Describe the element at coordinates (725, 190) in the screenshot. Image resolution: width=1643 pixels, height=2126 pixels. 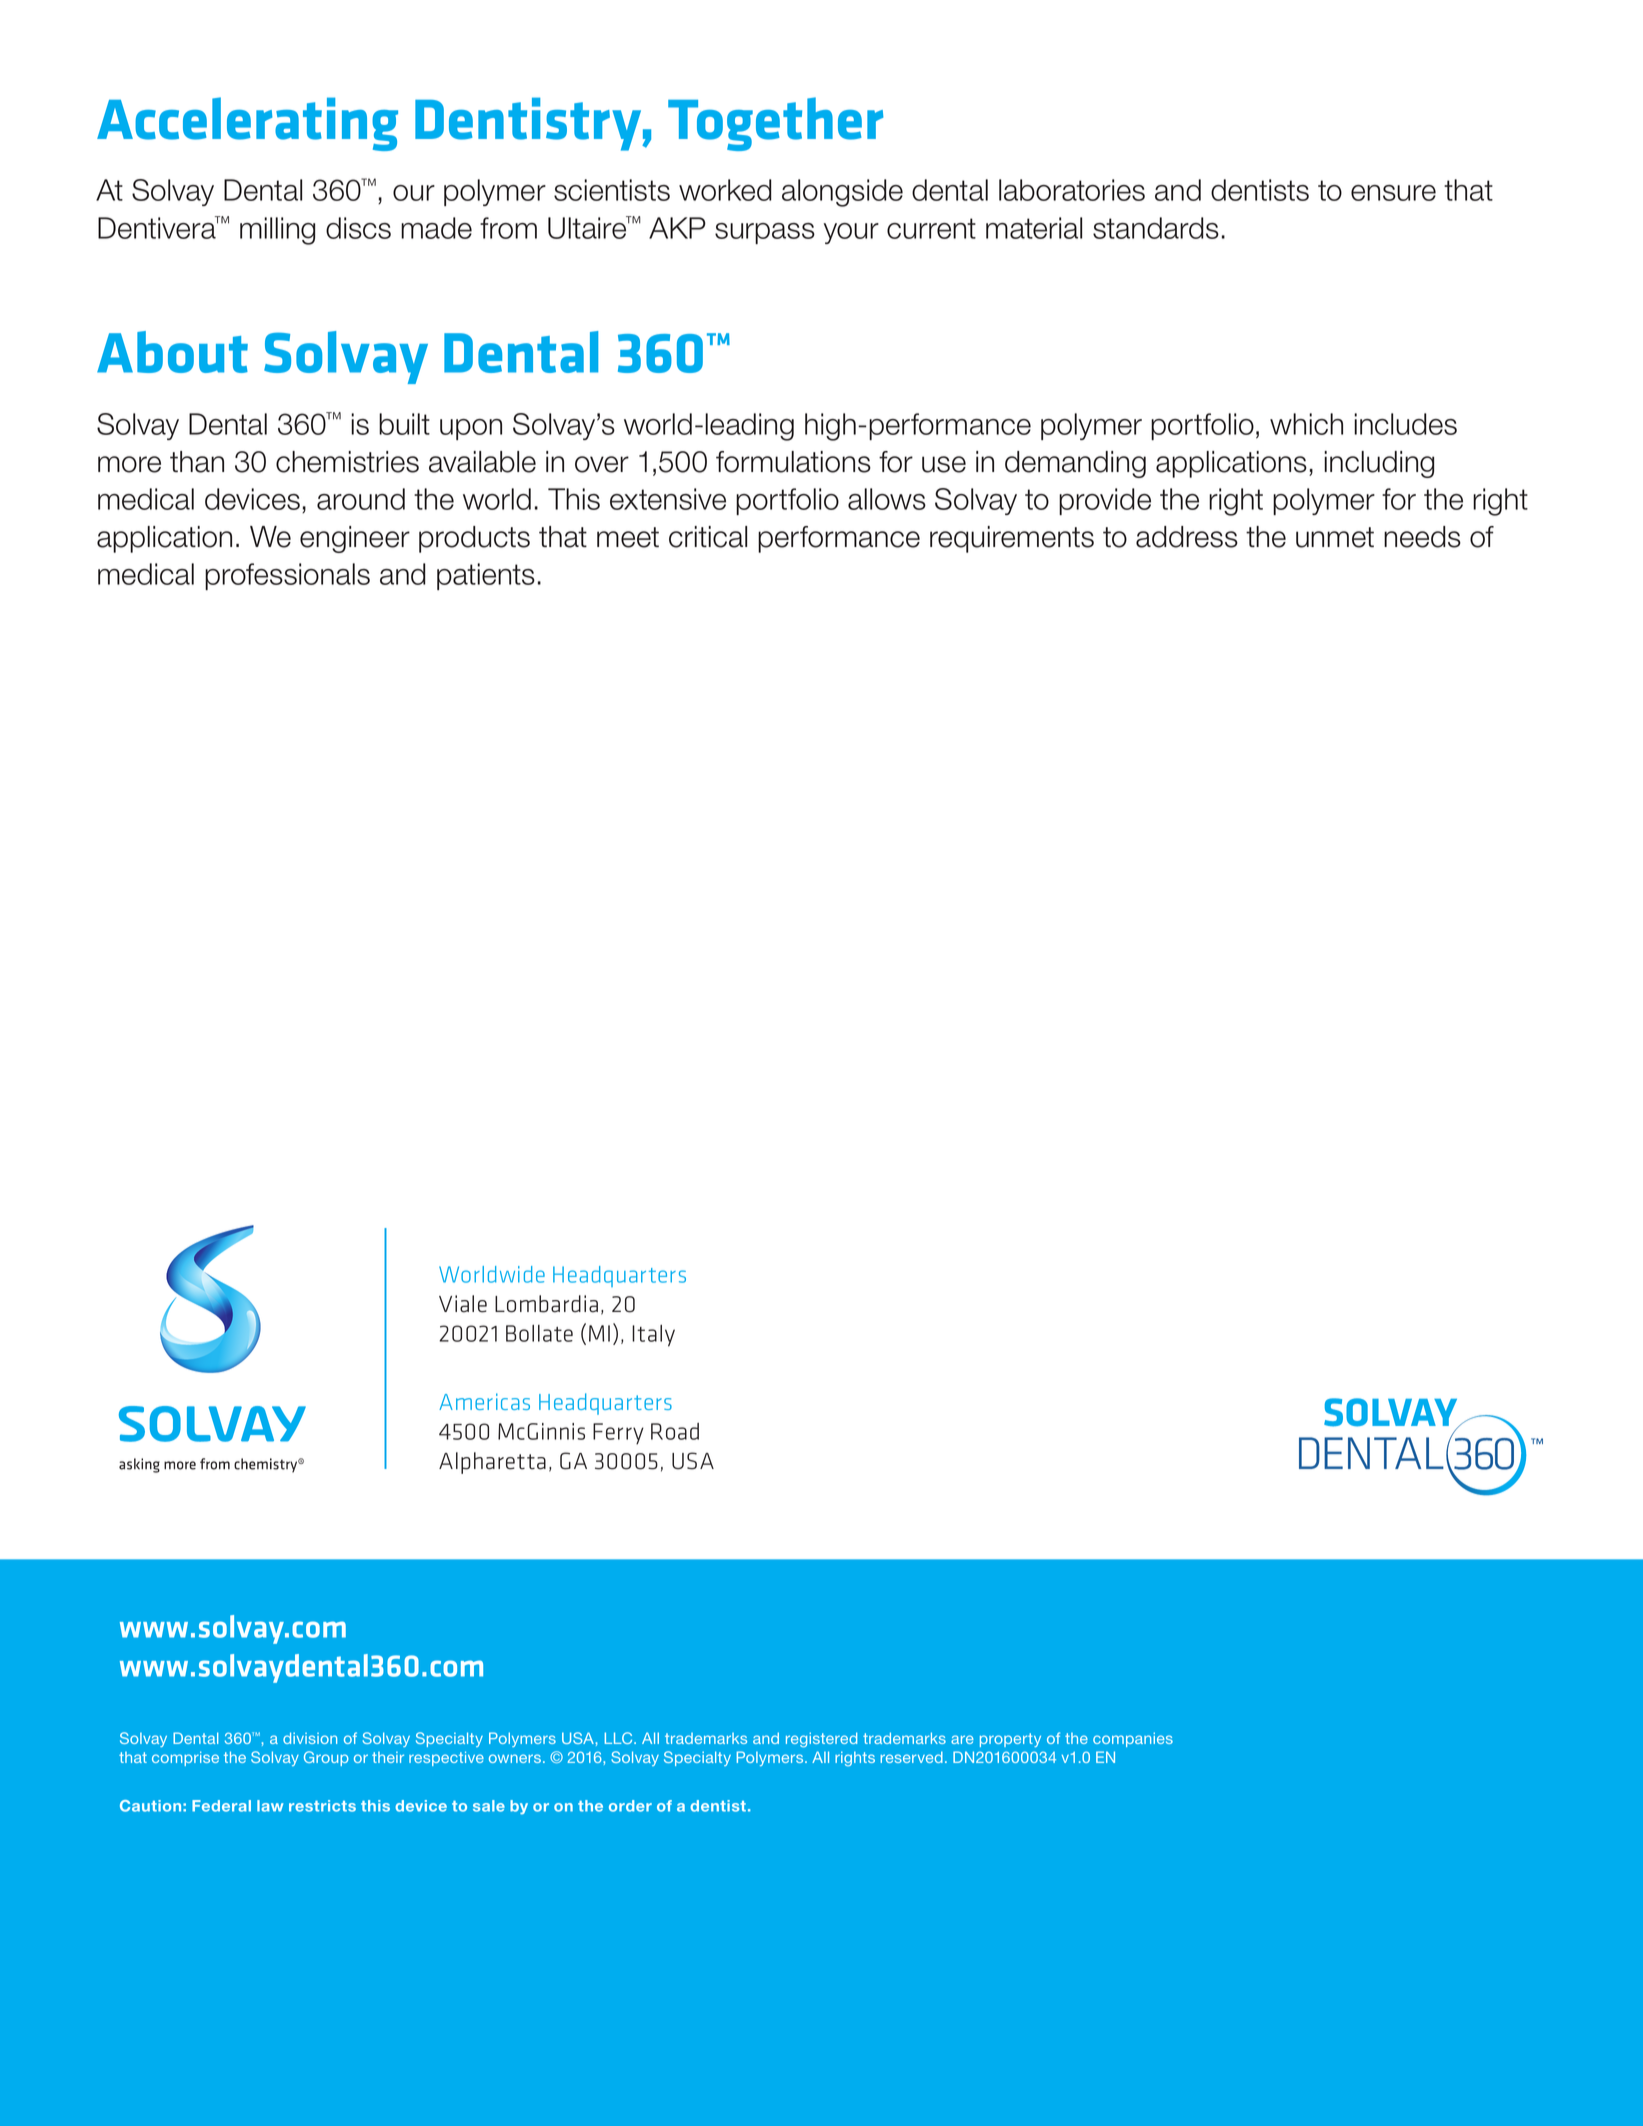
I see `worked` at that location.
